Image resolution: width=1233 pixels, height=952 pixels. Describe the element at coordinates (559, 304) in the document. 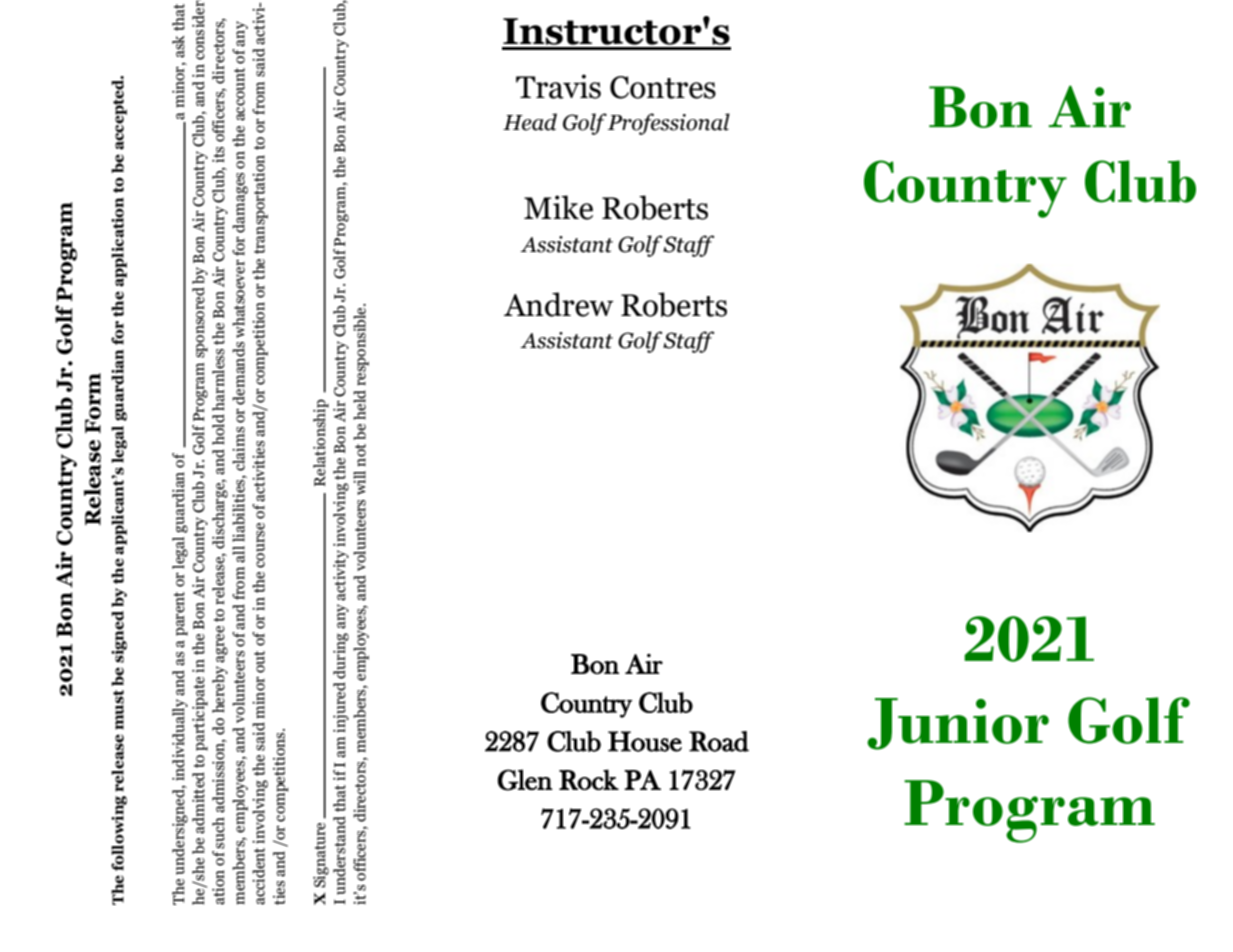

I see `Andrew` at that location.
